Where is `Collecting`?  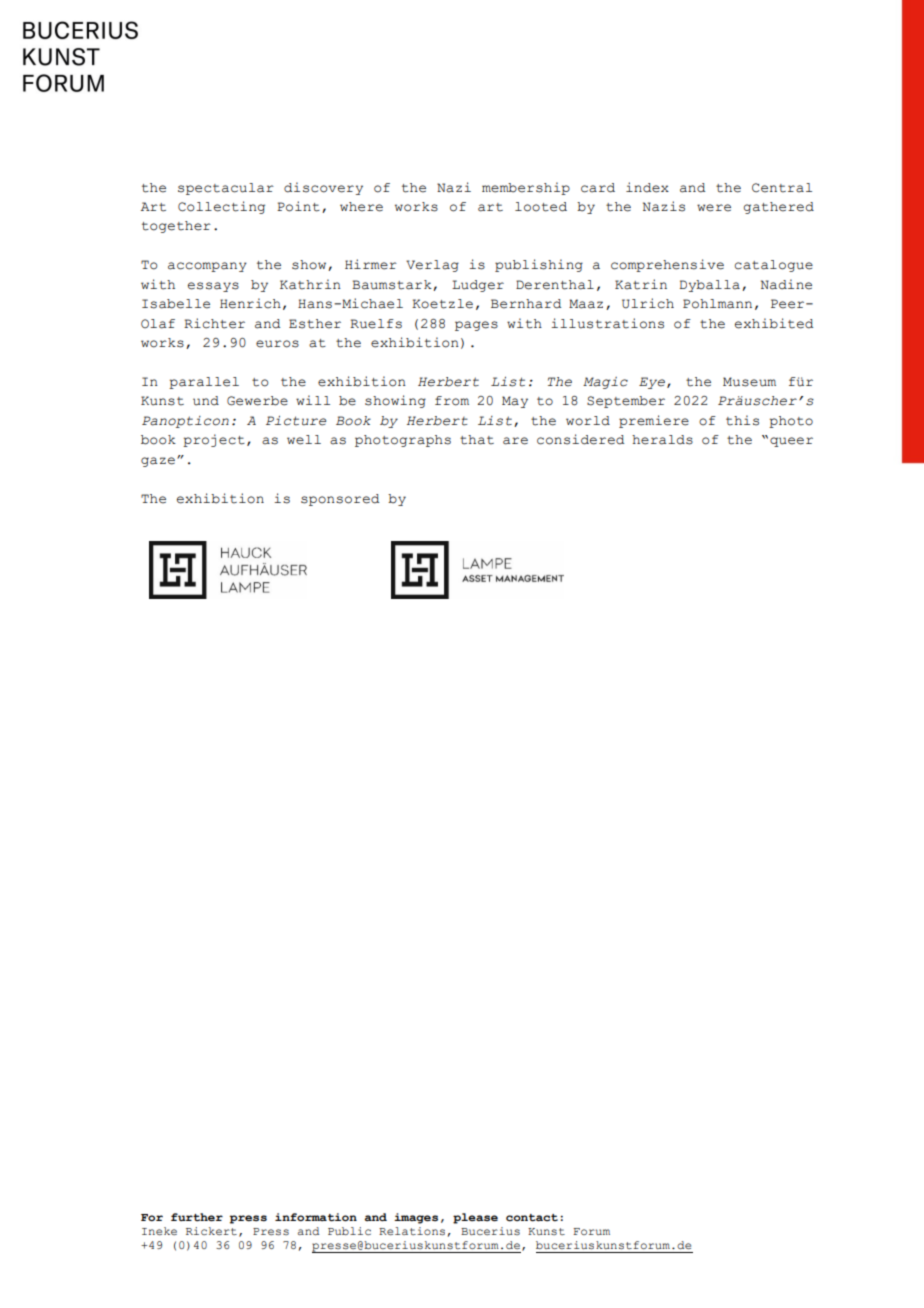 Collecting is located at coordinates (221, 207).
